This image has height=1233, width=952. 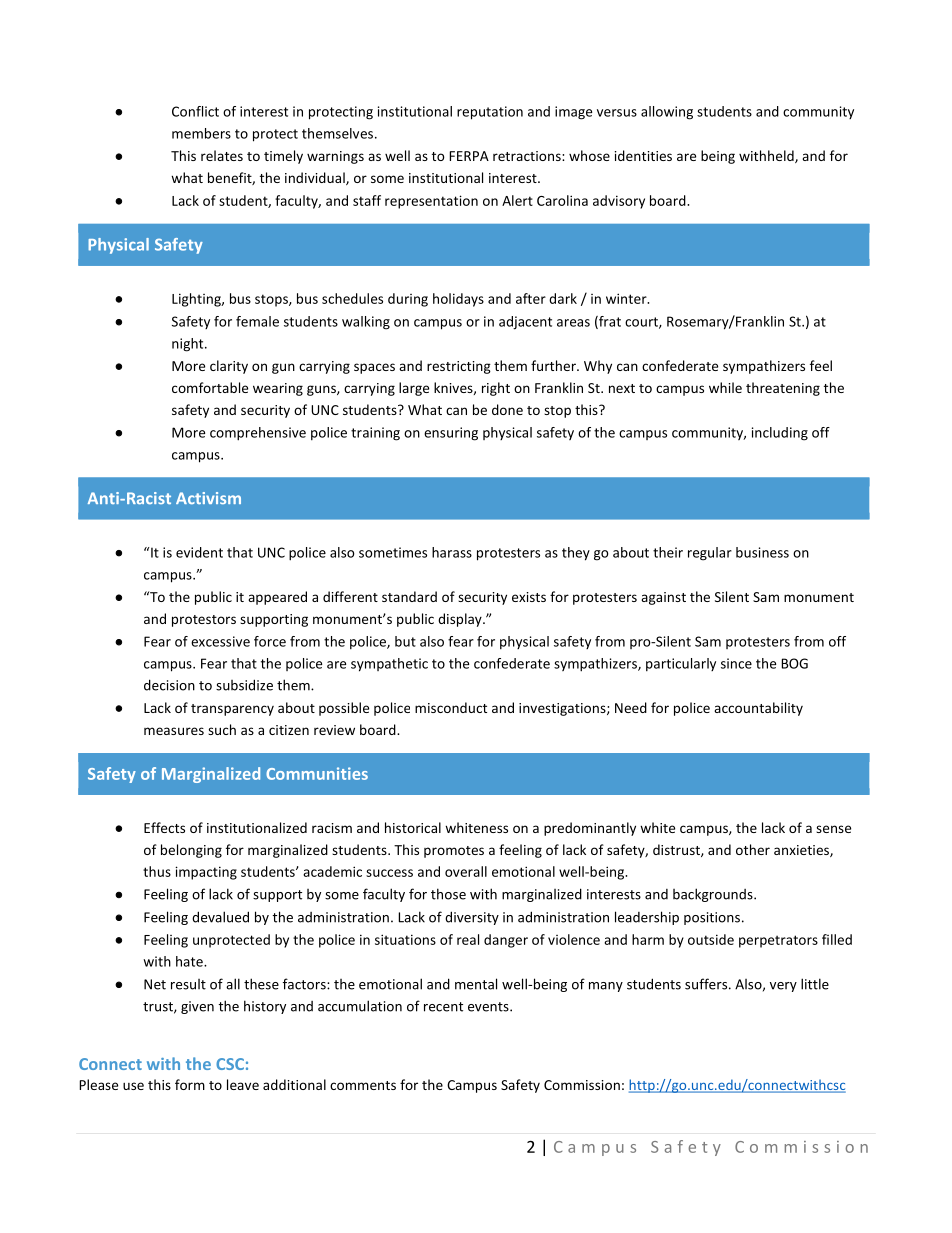 What do you see at coordinates (190, 1084) in the image?
I see `form` at bounding box center [190, 1084].
